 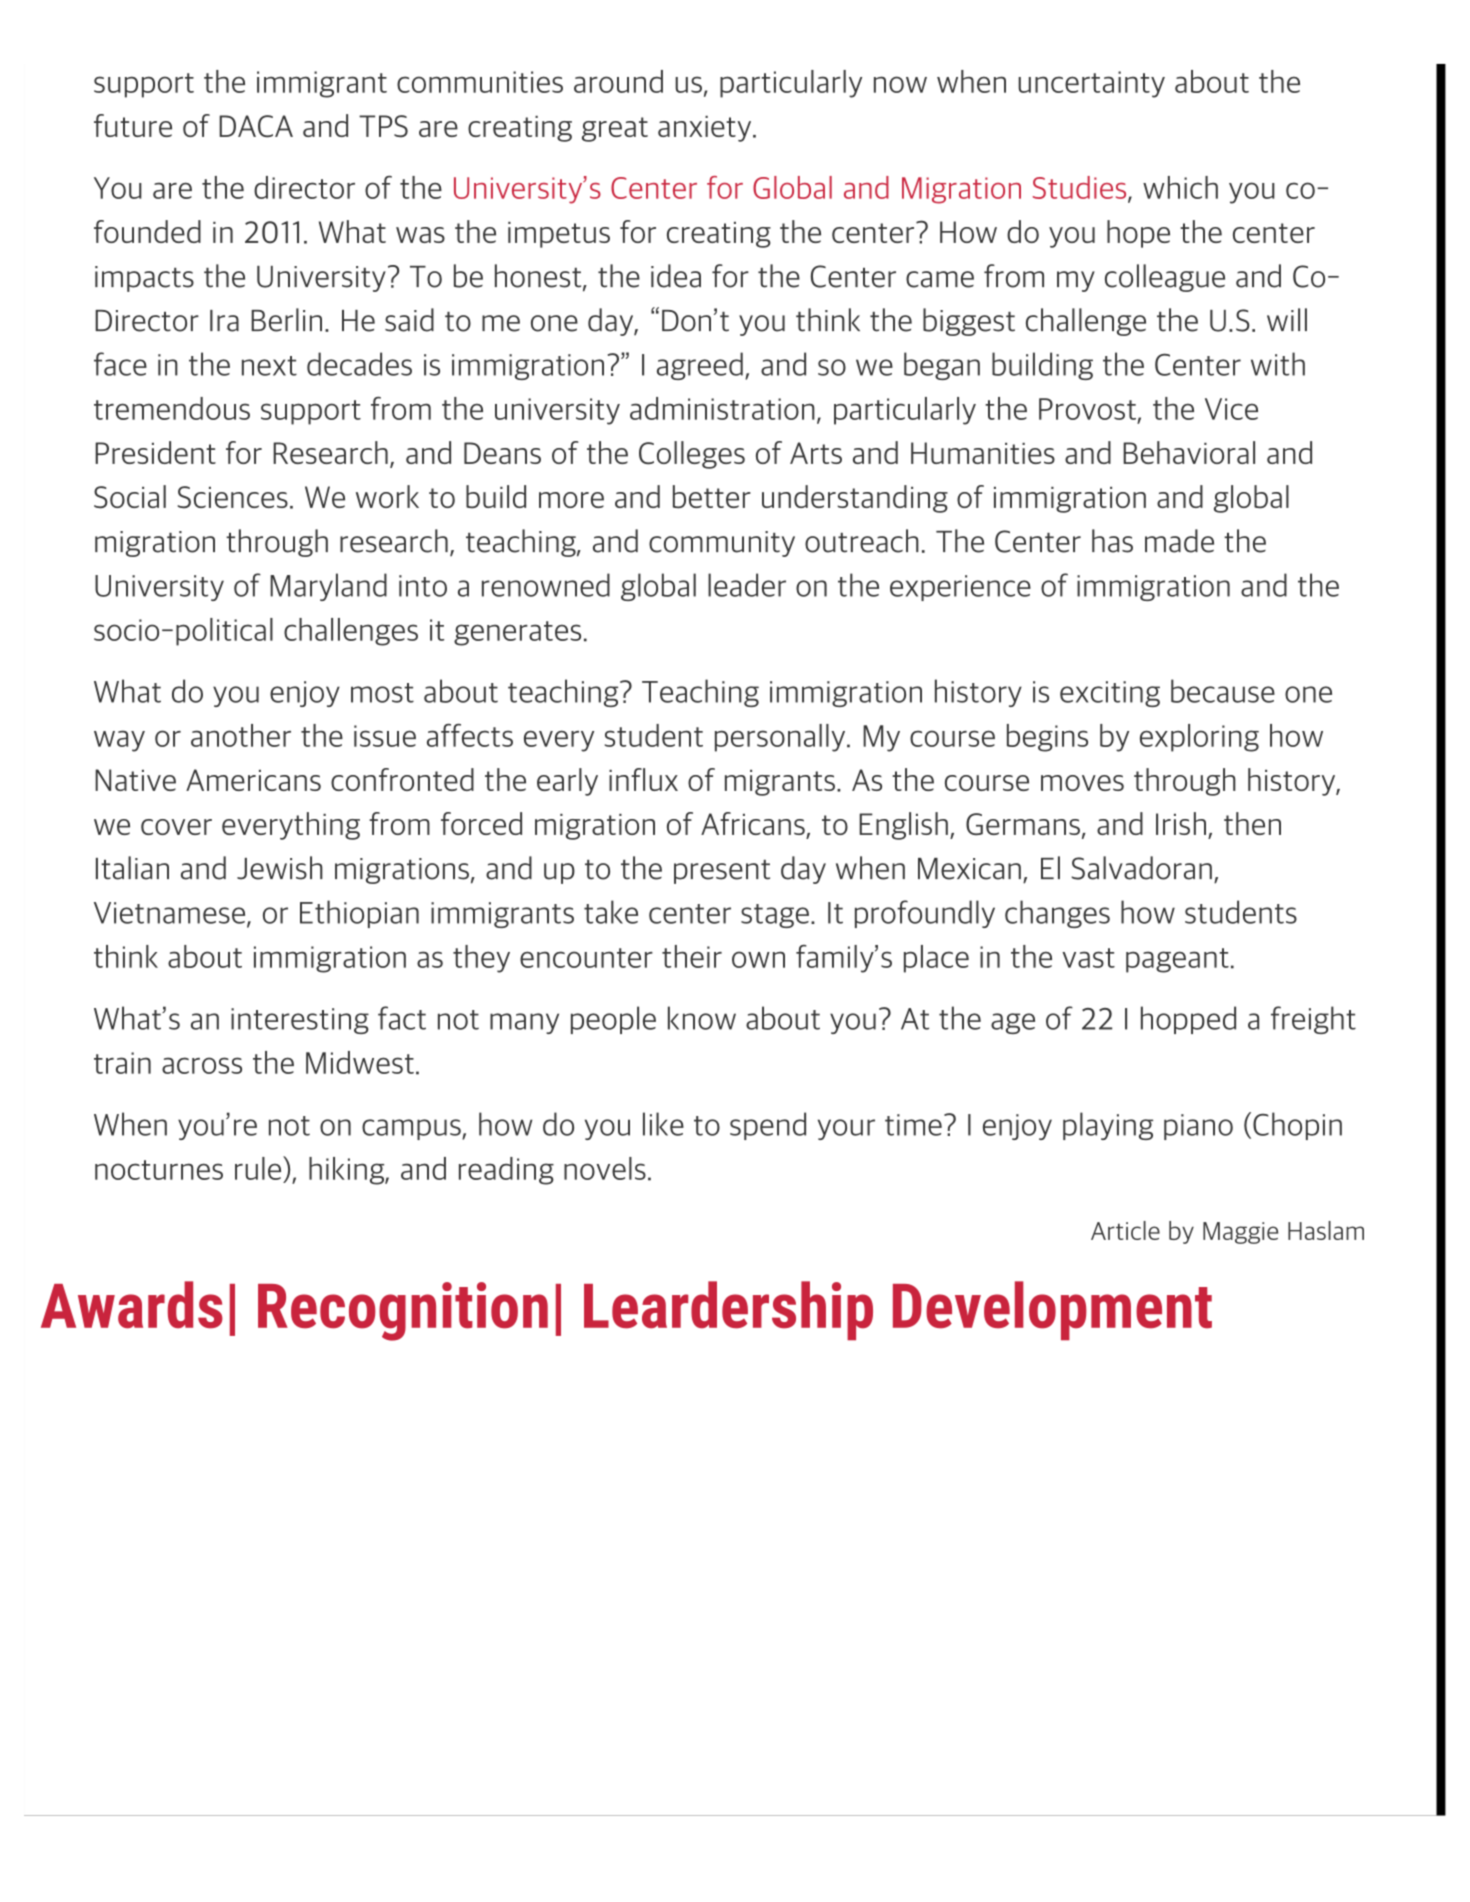 What do you see at coordinates (132, 1305) in the document?
I see `Awards` at bounding box center [132, 1305].
